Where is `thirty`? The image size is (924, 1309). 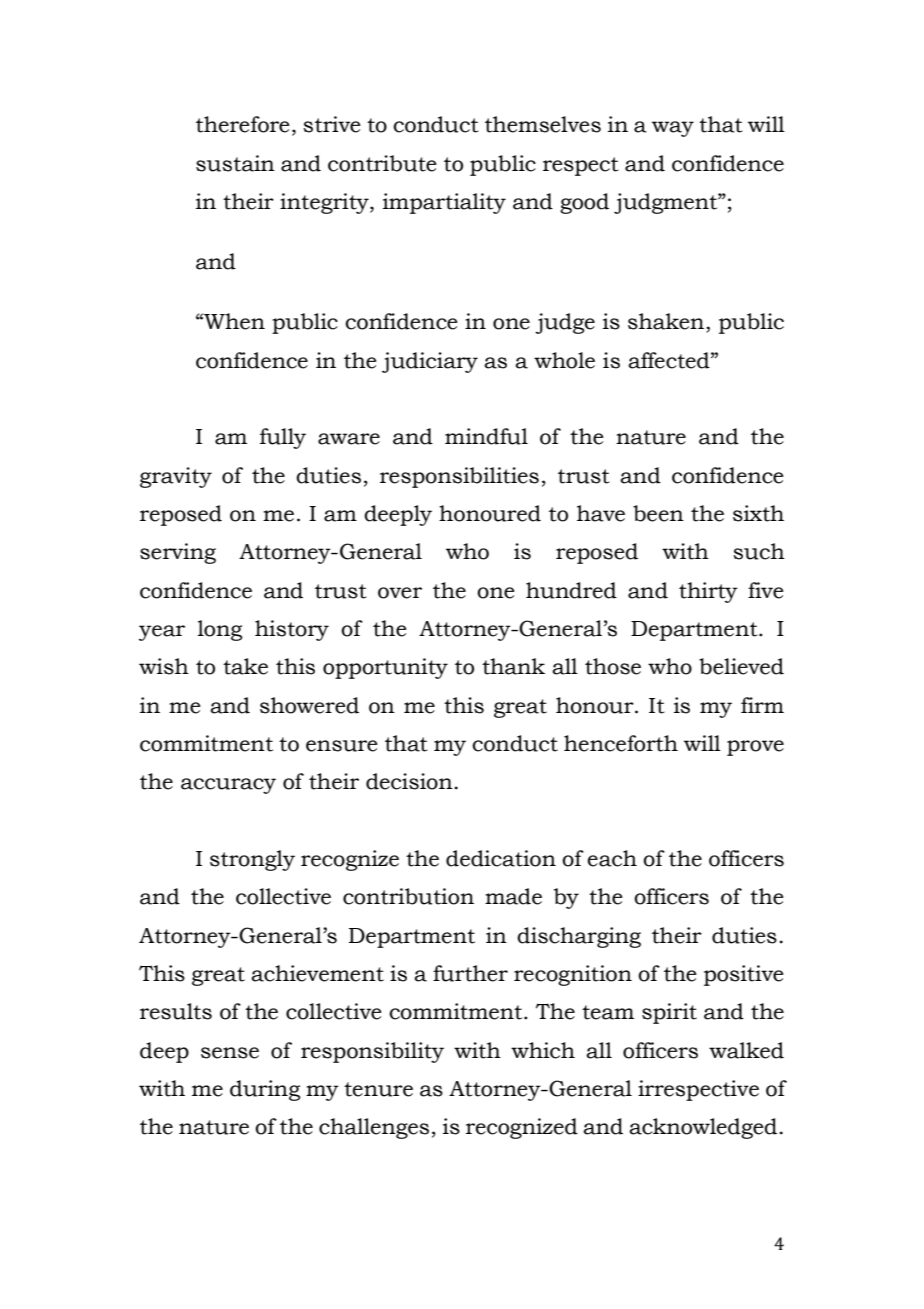
thirty is located at coordinates (708, 592).
